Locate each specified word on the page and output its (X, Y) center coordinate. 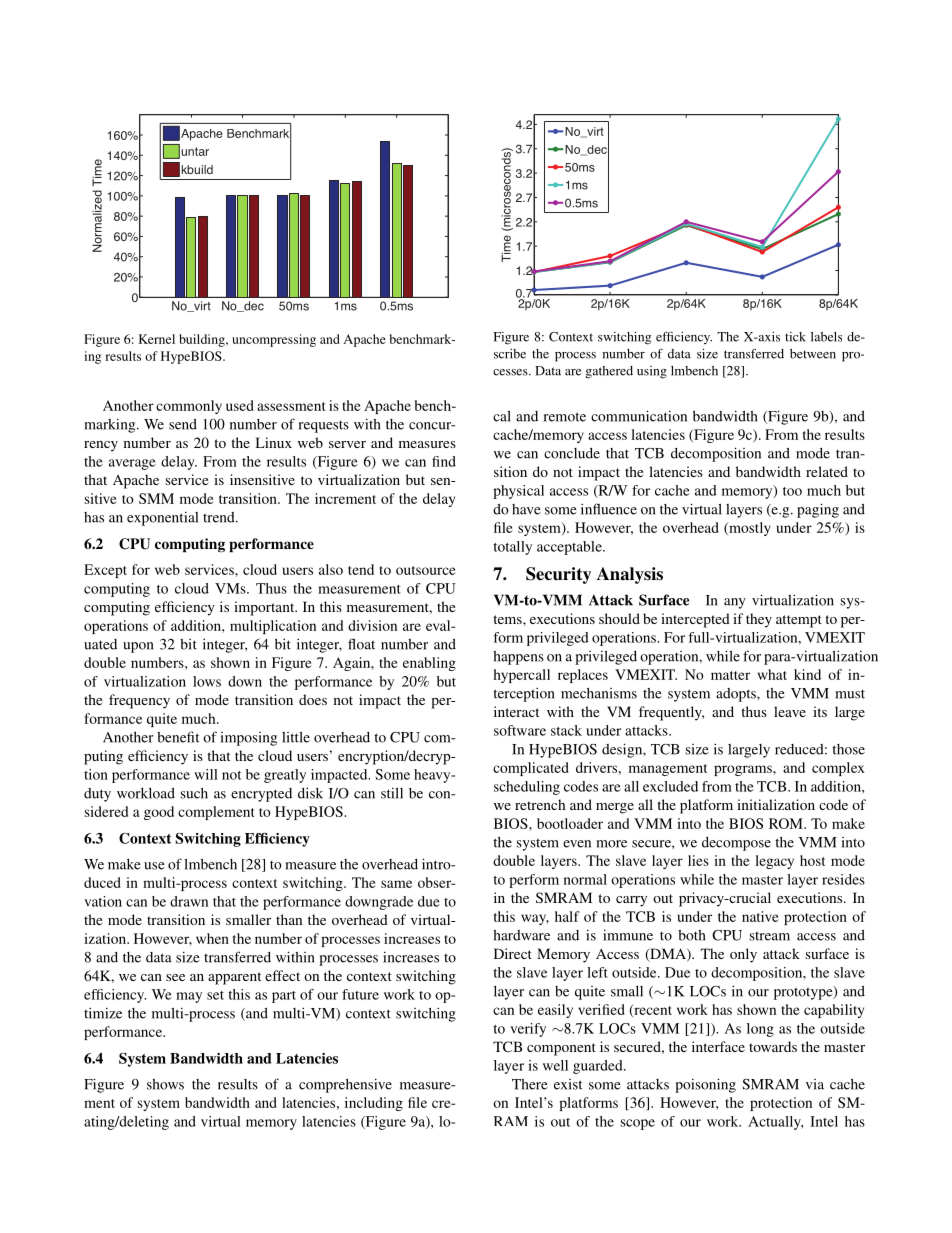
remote (565, 417)
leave (790, 711)
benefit (178, 737)
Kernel (157, 339)
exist (568, 1084)
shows (165, 1084)
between (813, 354)
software (520, 730)
